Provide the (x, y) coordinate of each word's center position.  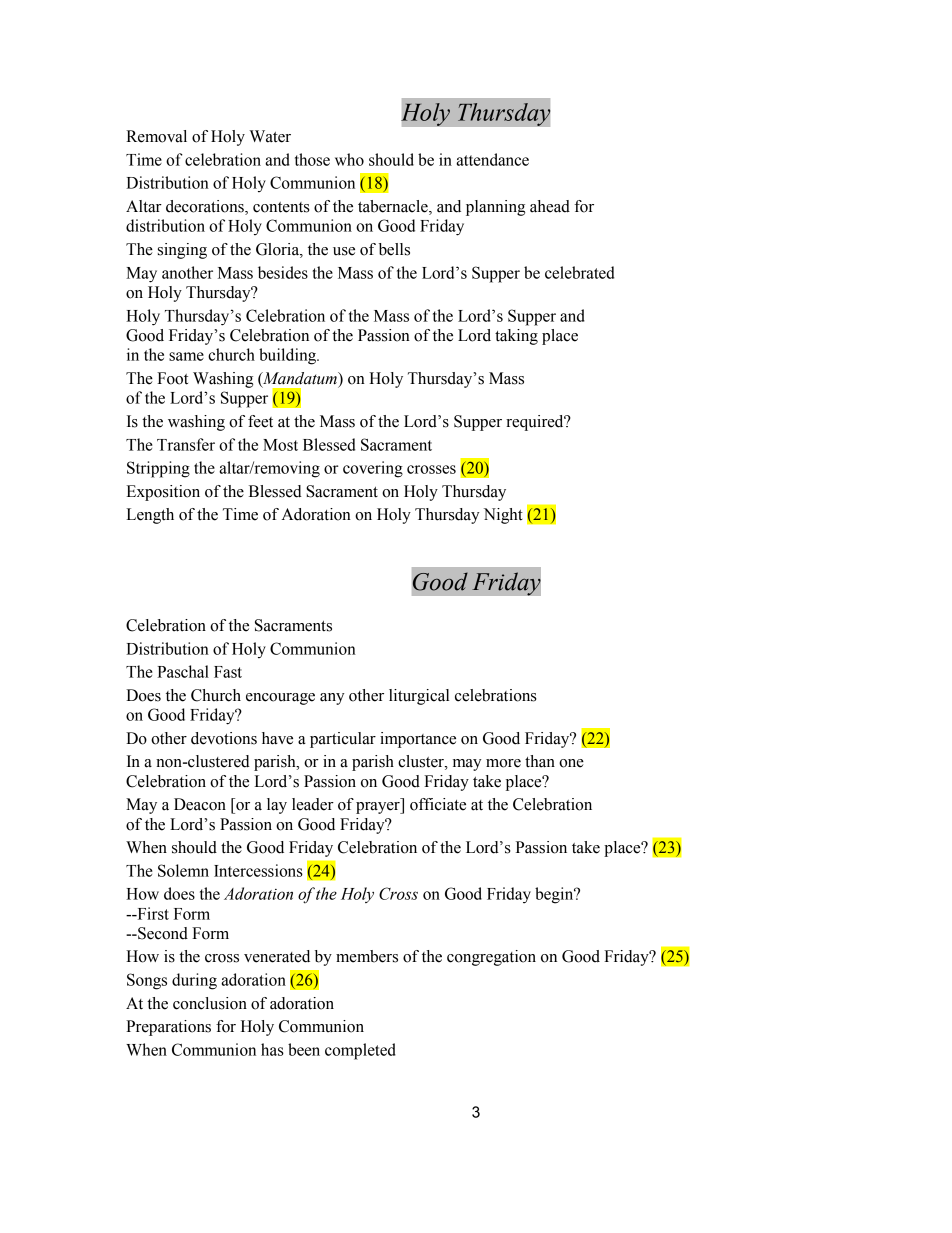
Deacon (200, 804)
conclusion (210, 1003)
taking (516, 337)
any (332, 699)
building (289, 356)
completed (360, 1051)
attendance (492, 159)
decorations (206, 207)
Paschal (183, 671)
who (349, 159)
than (540, 761)
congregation (491, 958)
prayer (379, 808)
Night (503, 516)
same (186, 356)
